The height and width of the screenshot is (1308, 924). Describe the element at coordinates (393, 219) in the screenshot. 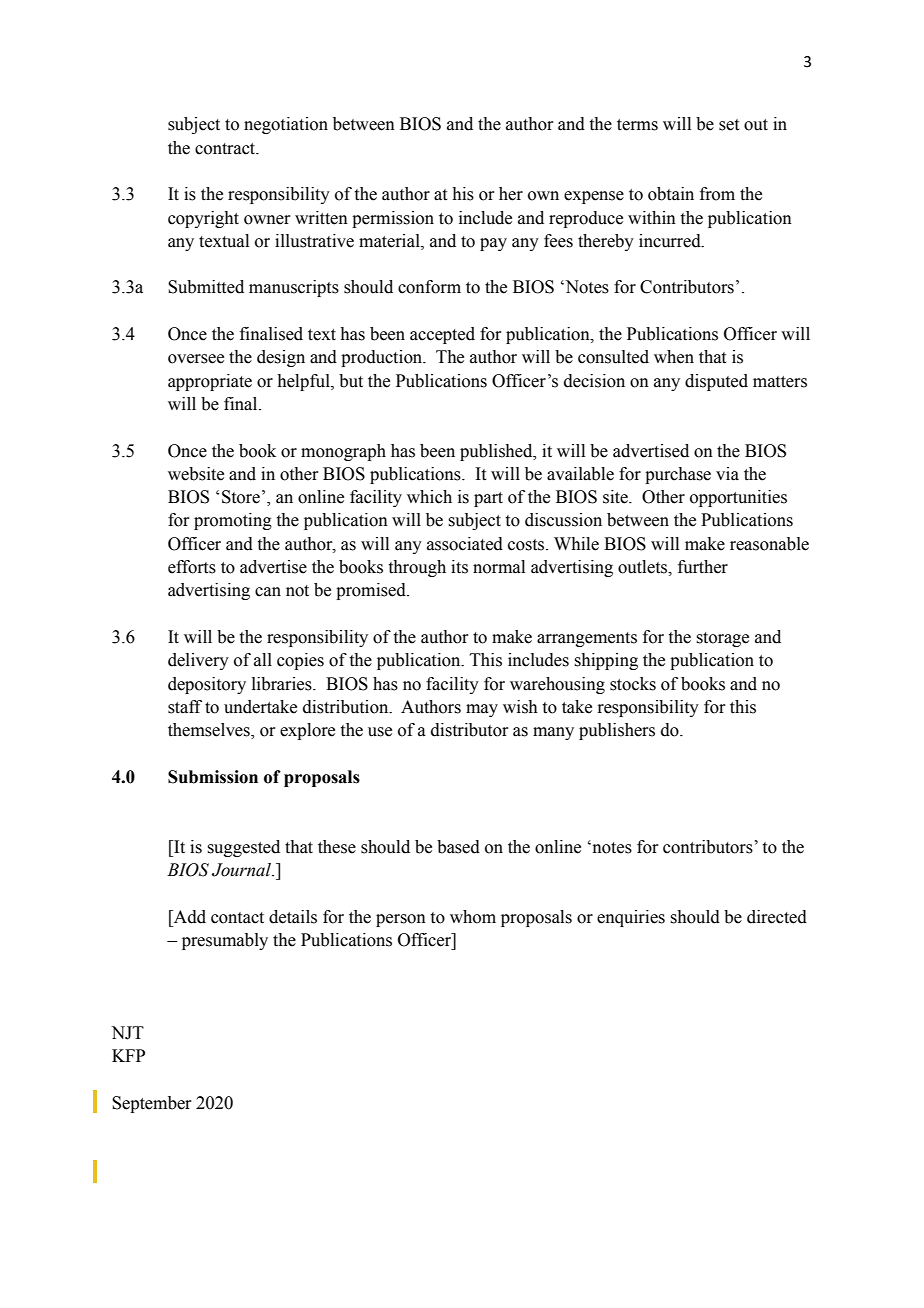

I see `permission` at that location.
